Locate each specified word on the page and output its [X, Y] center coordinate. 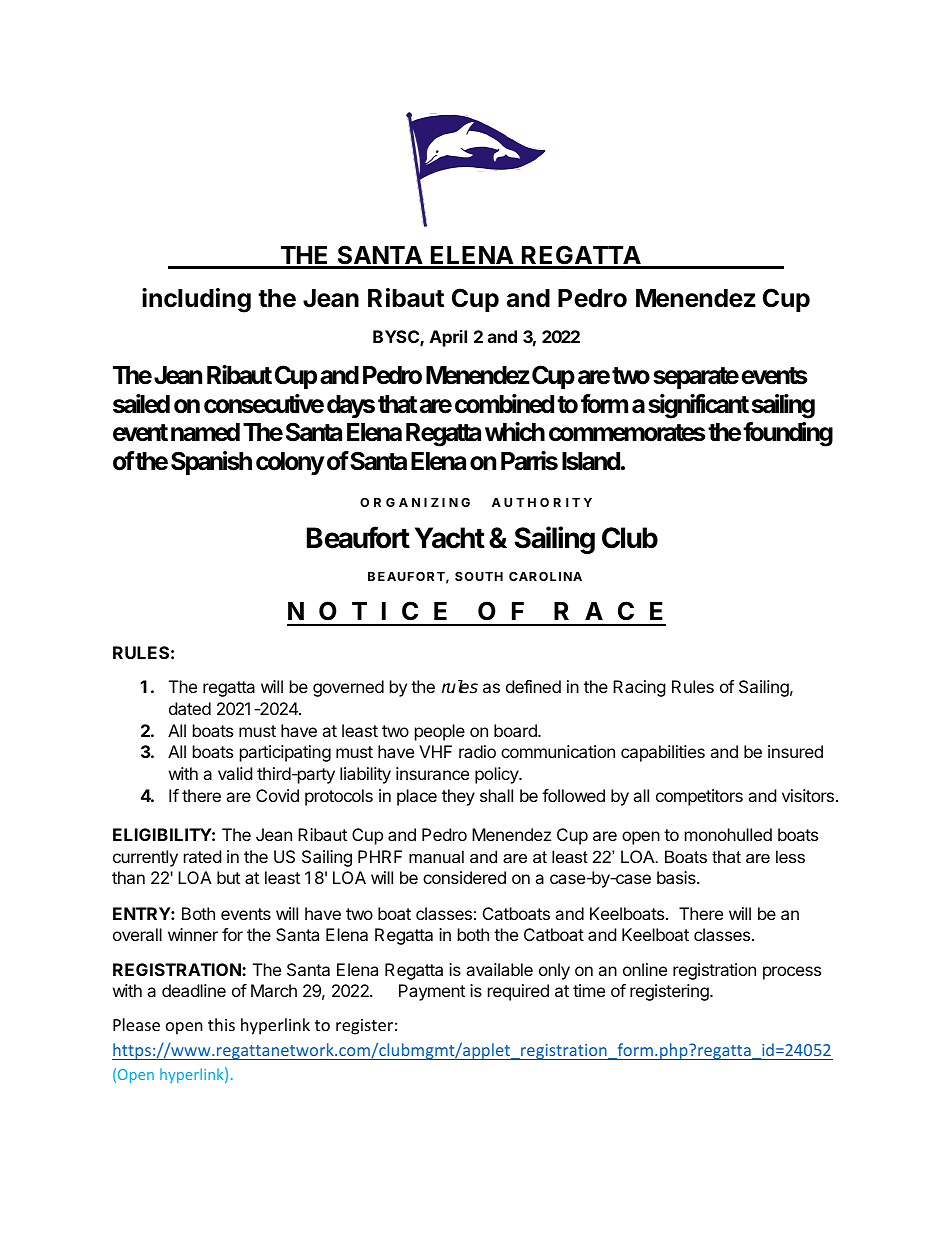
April [448, 338]
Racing [639, 688]
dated [190, 708]
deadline [194, 990]
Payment [432, 992]
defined [533, 686]
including [196, 300]
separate [696, 378]
